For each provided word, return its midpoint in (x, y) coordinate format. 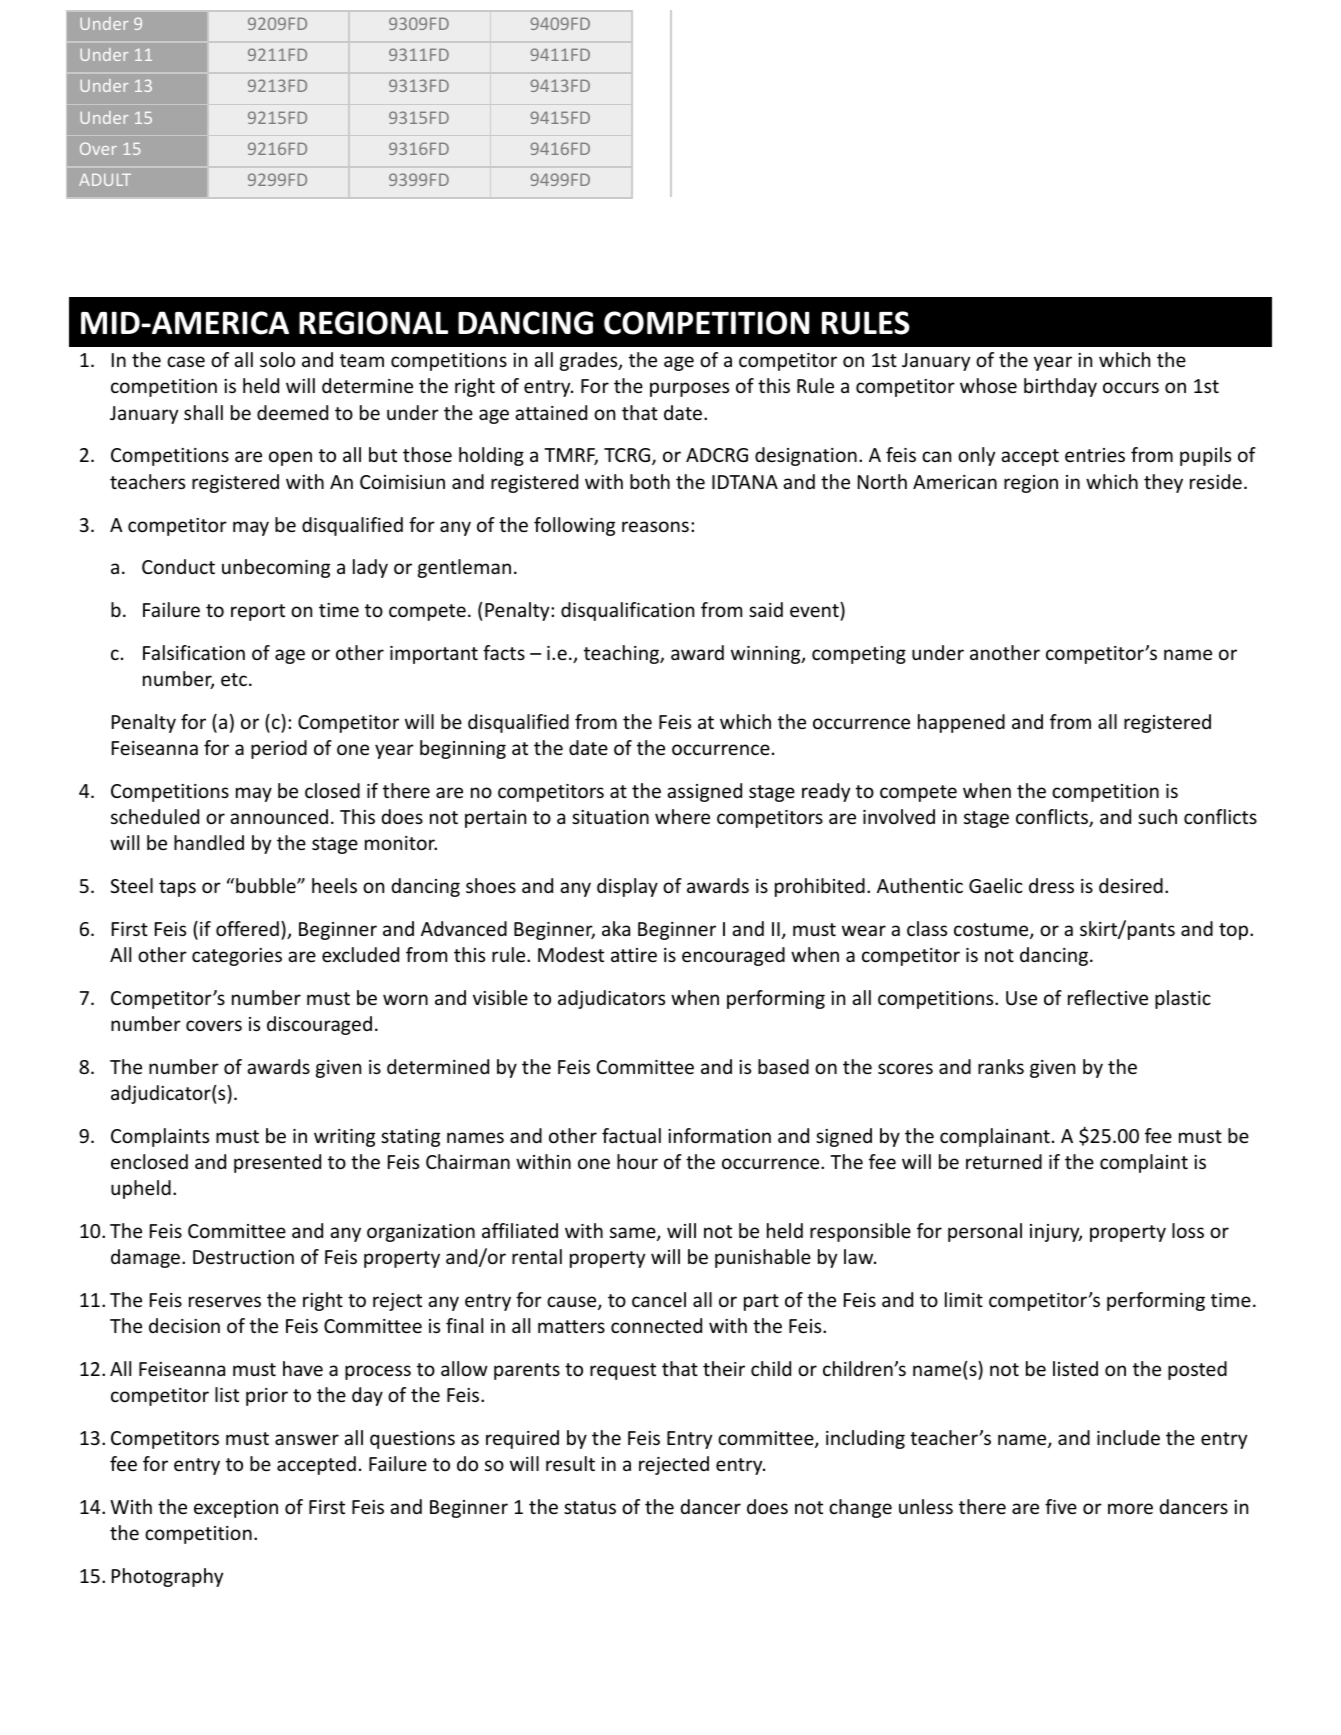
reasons (655, 526)
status (590, 1507)
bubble (267, 885)
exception (236, 1509)
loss (1188, 1230)
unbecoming (276, 568)
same (634, 1234)
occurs (1131, 387)
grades (590, 361)
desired (1131, 885)
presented (277, 1163)
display (627, 887)
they (1163, 483)
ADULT (105, 180)
